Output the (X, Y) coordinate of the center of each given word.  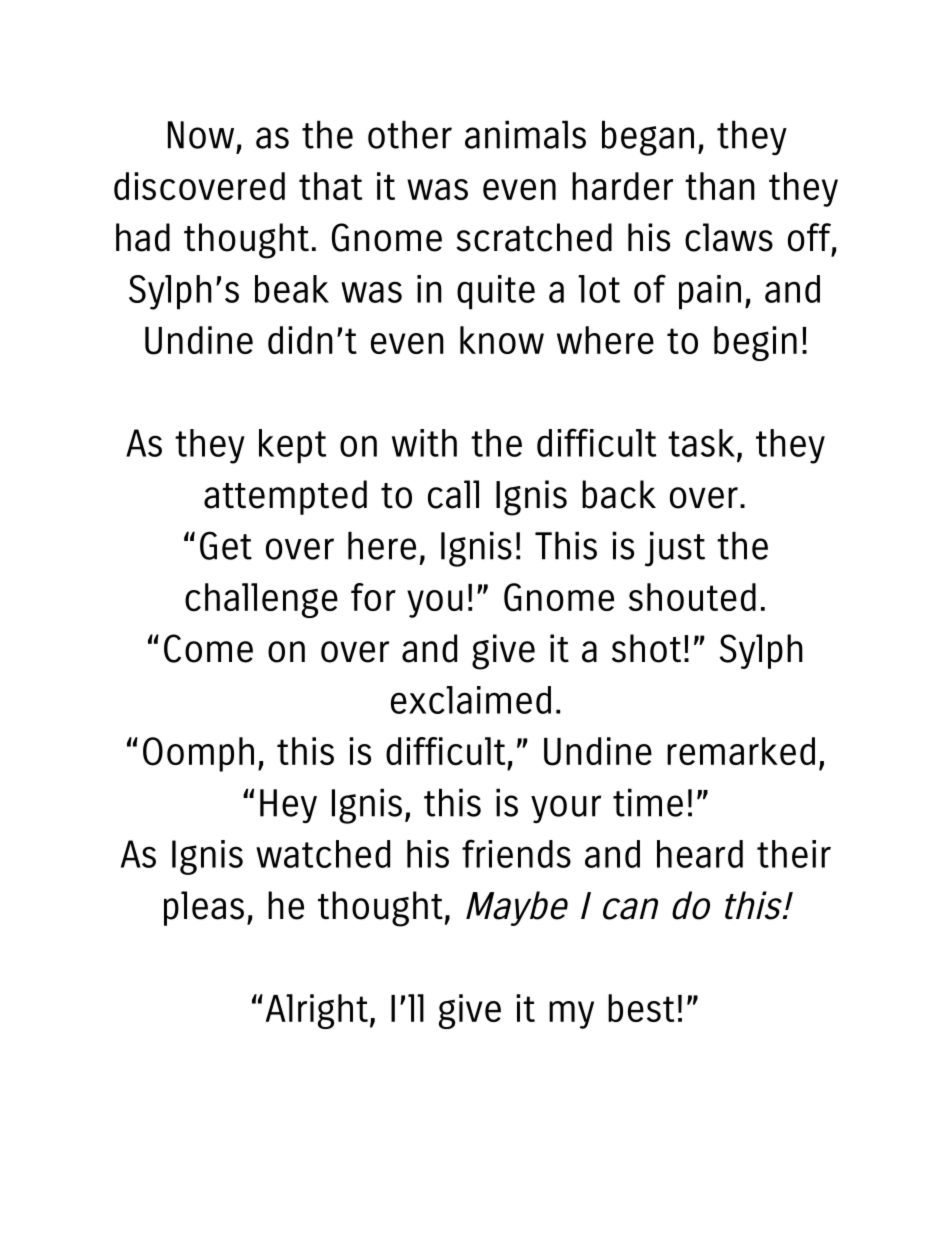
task (701, 443)
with (424, 443)
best (641, 1008)
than (720, 186)
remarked (741, 751)
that (330, 186)
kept (293, 446)
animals (525, 134)
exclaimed (471, 700)
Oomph (198, 754)
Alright (316, 1011)
